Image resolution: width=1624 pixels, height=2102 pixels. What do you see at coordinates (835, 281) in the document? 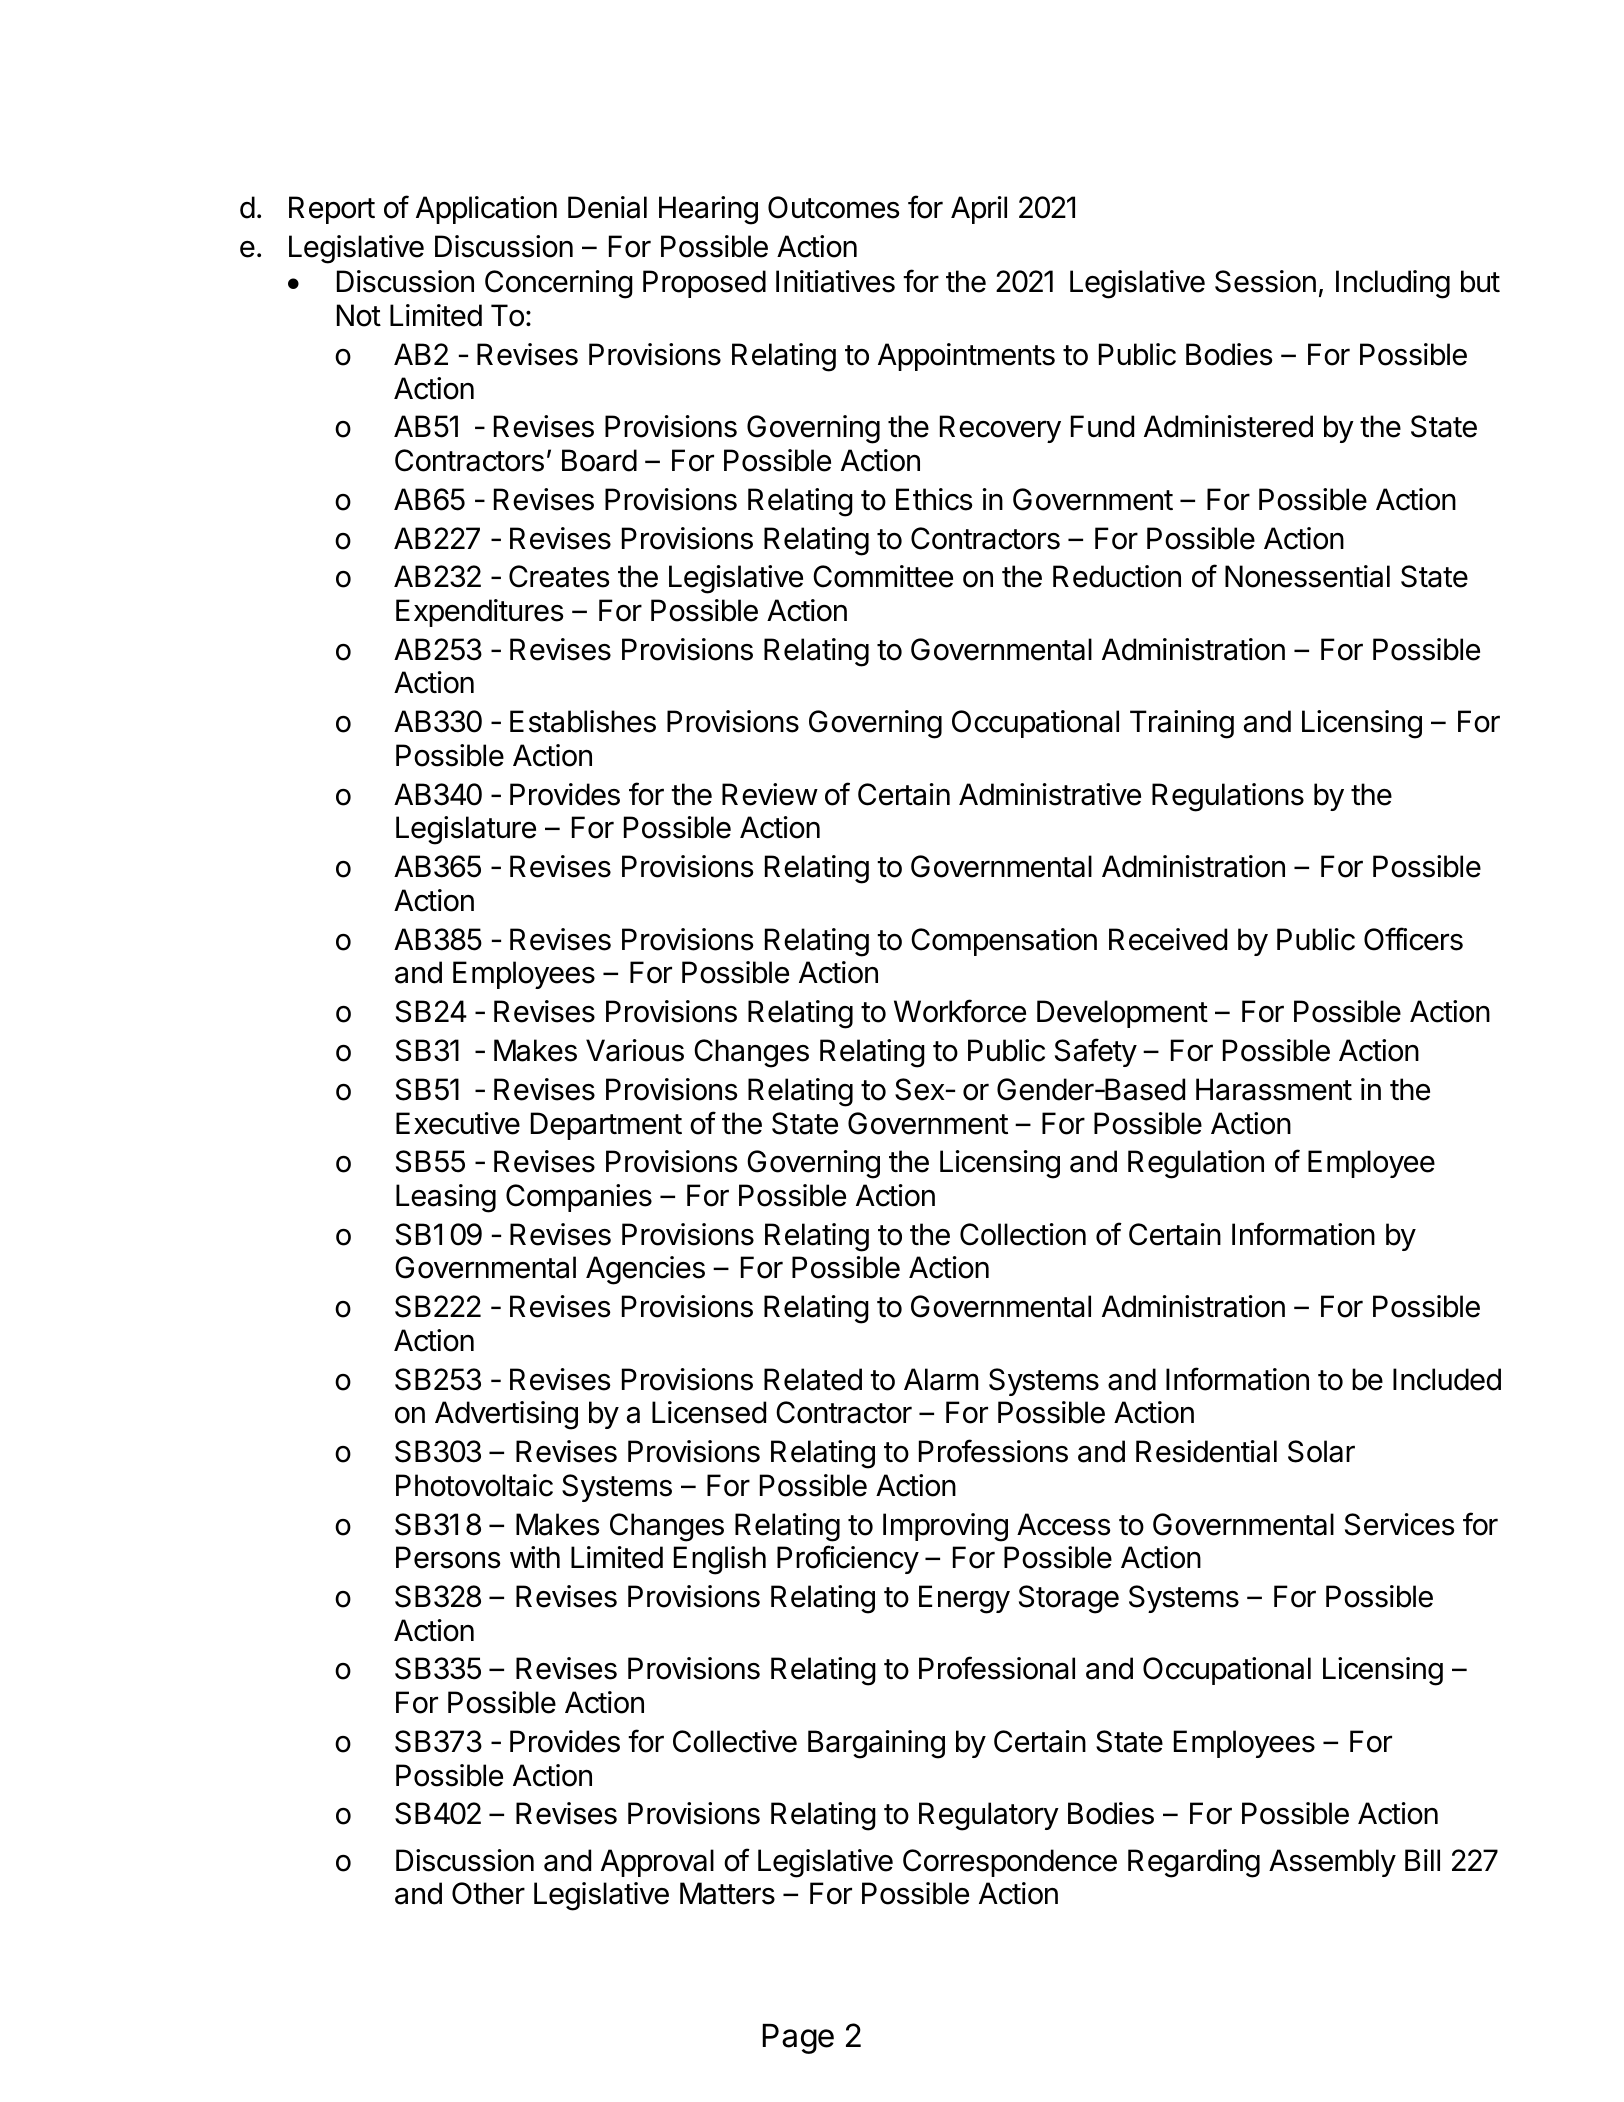
I see `Initiatives` at bounding box center [835, 281].
